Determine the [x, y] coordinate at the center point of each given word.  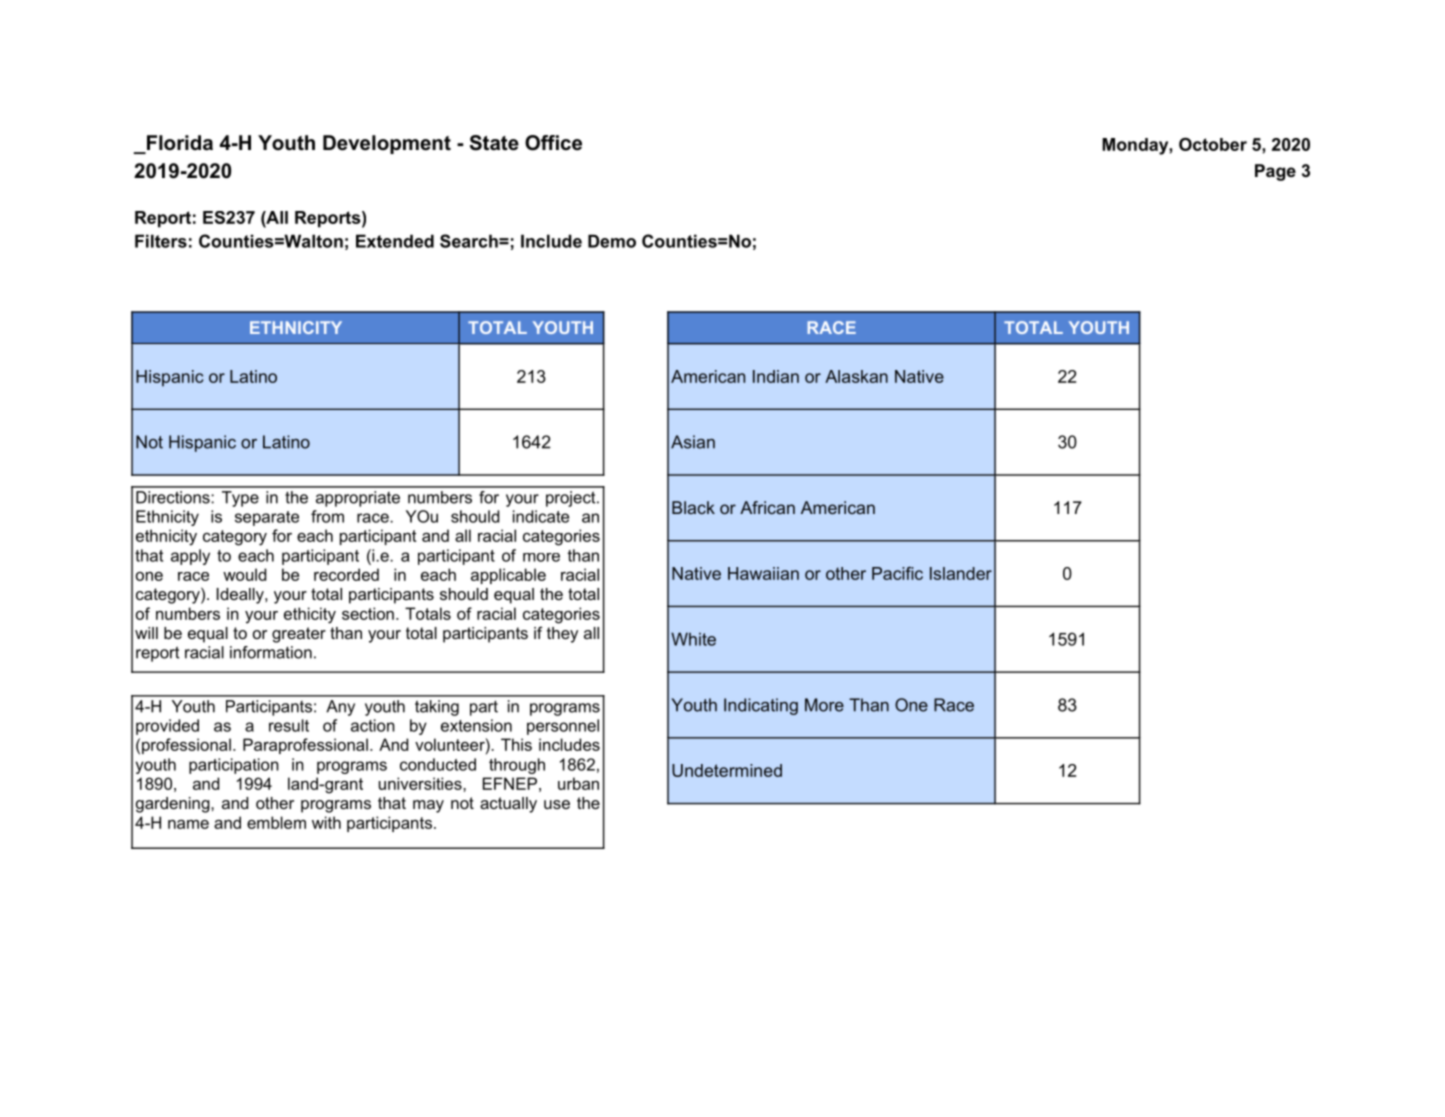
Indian [776, 376]
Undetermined [727, 770]
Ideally [241, 596]
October [1213, 144]
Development [387, 144]
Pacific [897, 573]
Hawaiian [763, 573]
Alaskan [856, 376]
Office [553, 143]
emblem [276, 822]
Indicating [761, 706]
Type [240, 499]
